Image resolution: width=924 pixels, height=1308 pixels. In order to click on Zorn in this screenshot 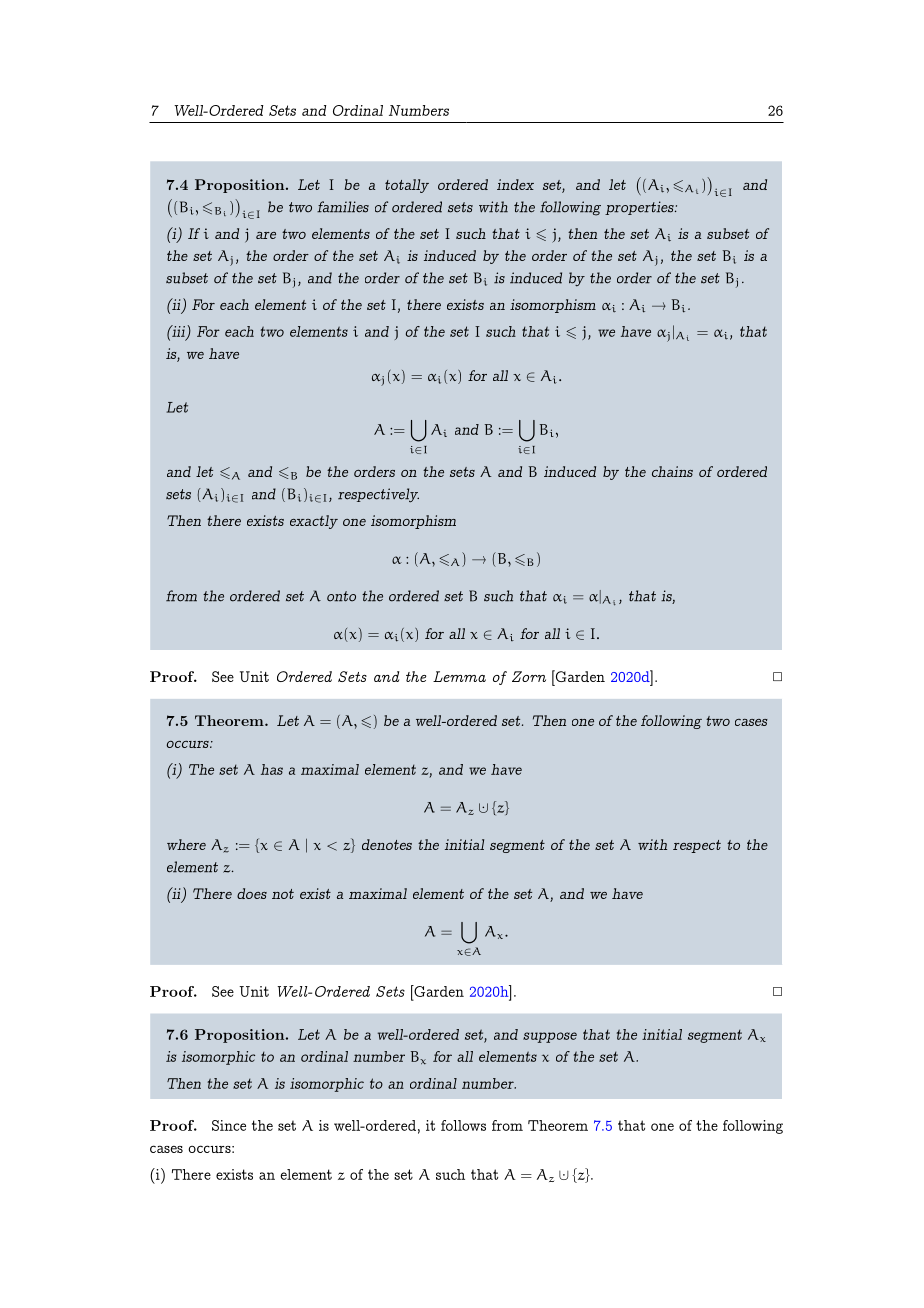, I will do `click(529, 676)`.
